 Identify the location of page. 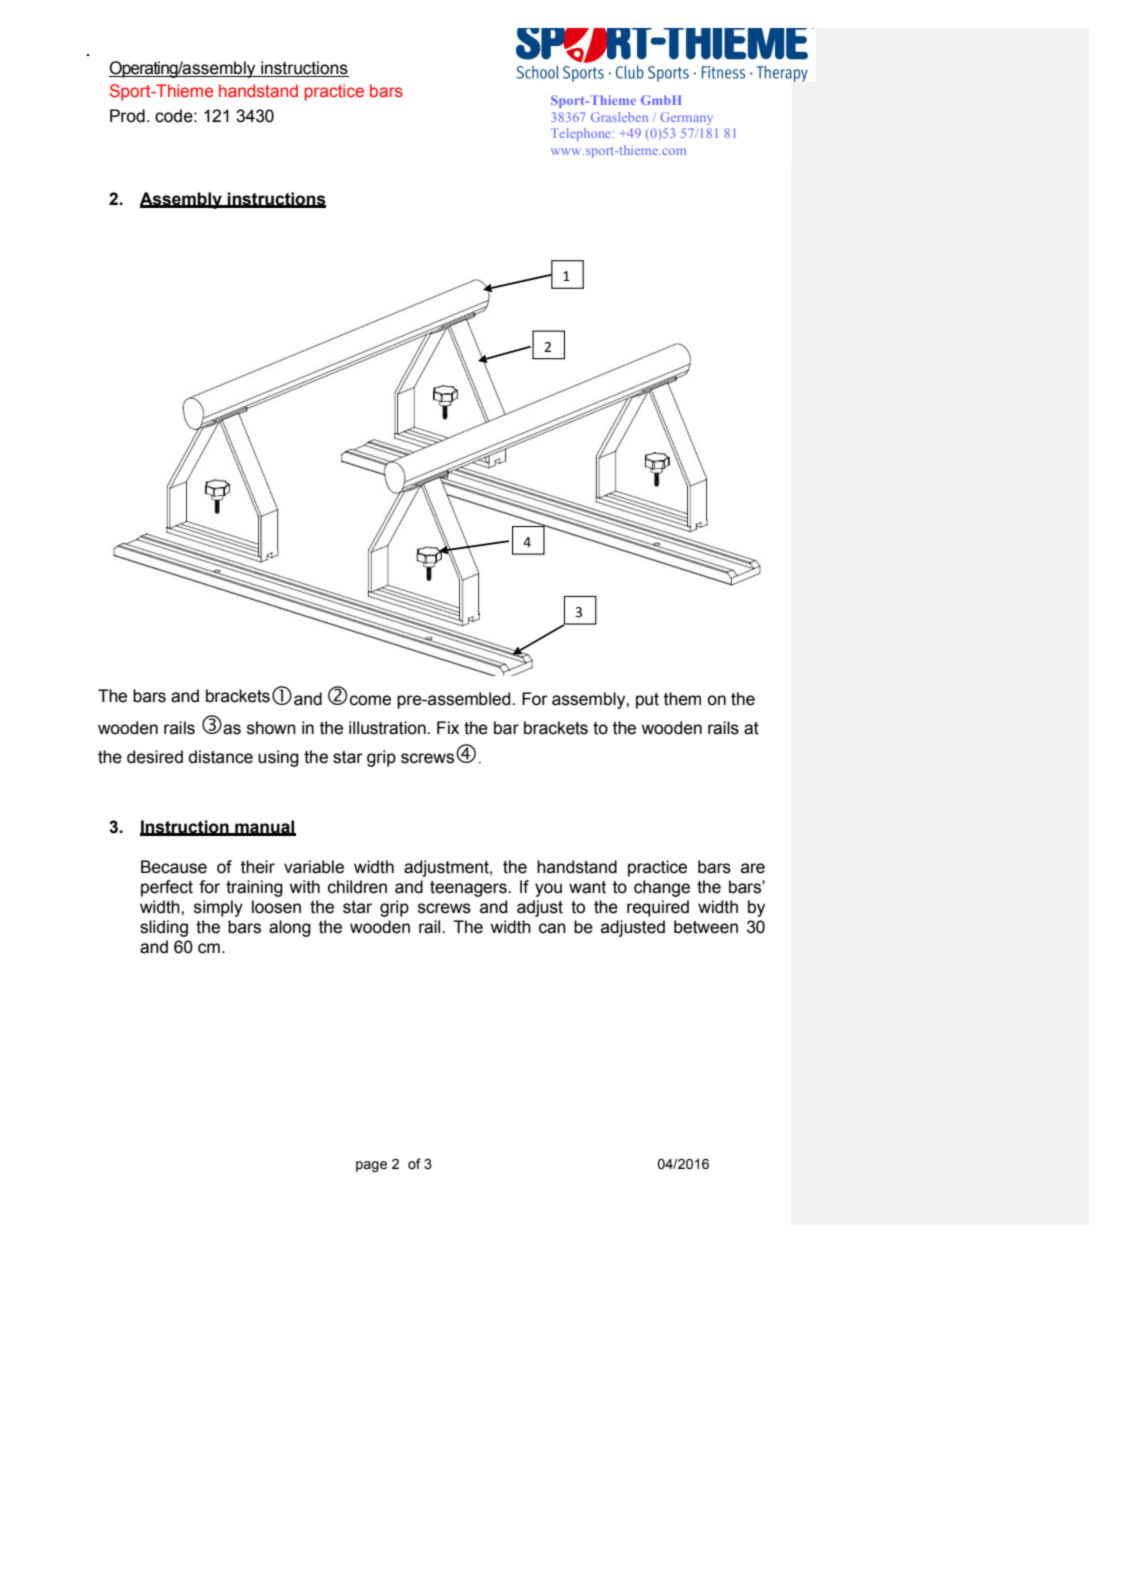
(371, 1166).
